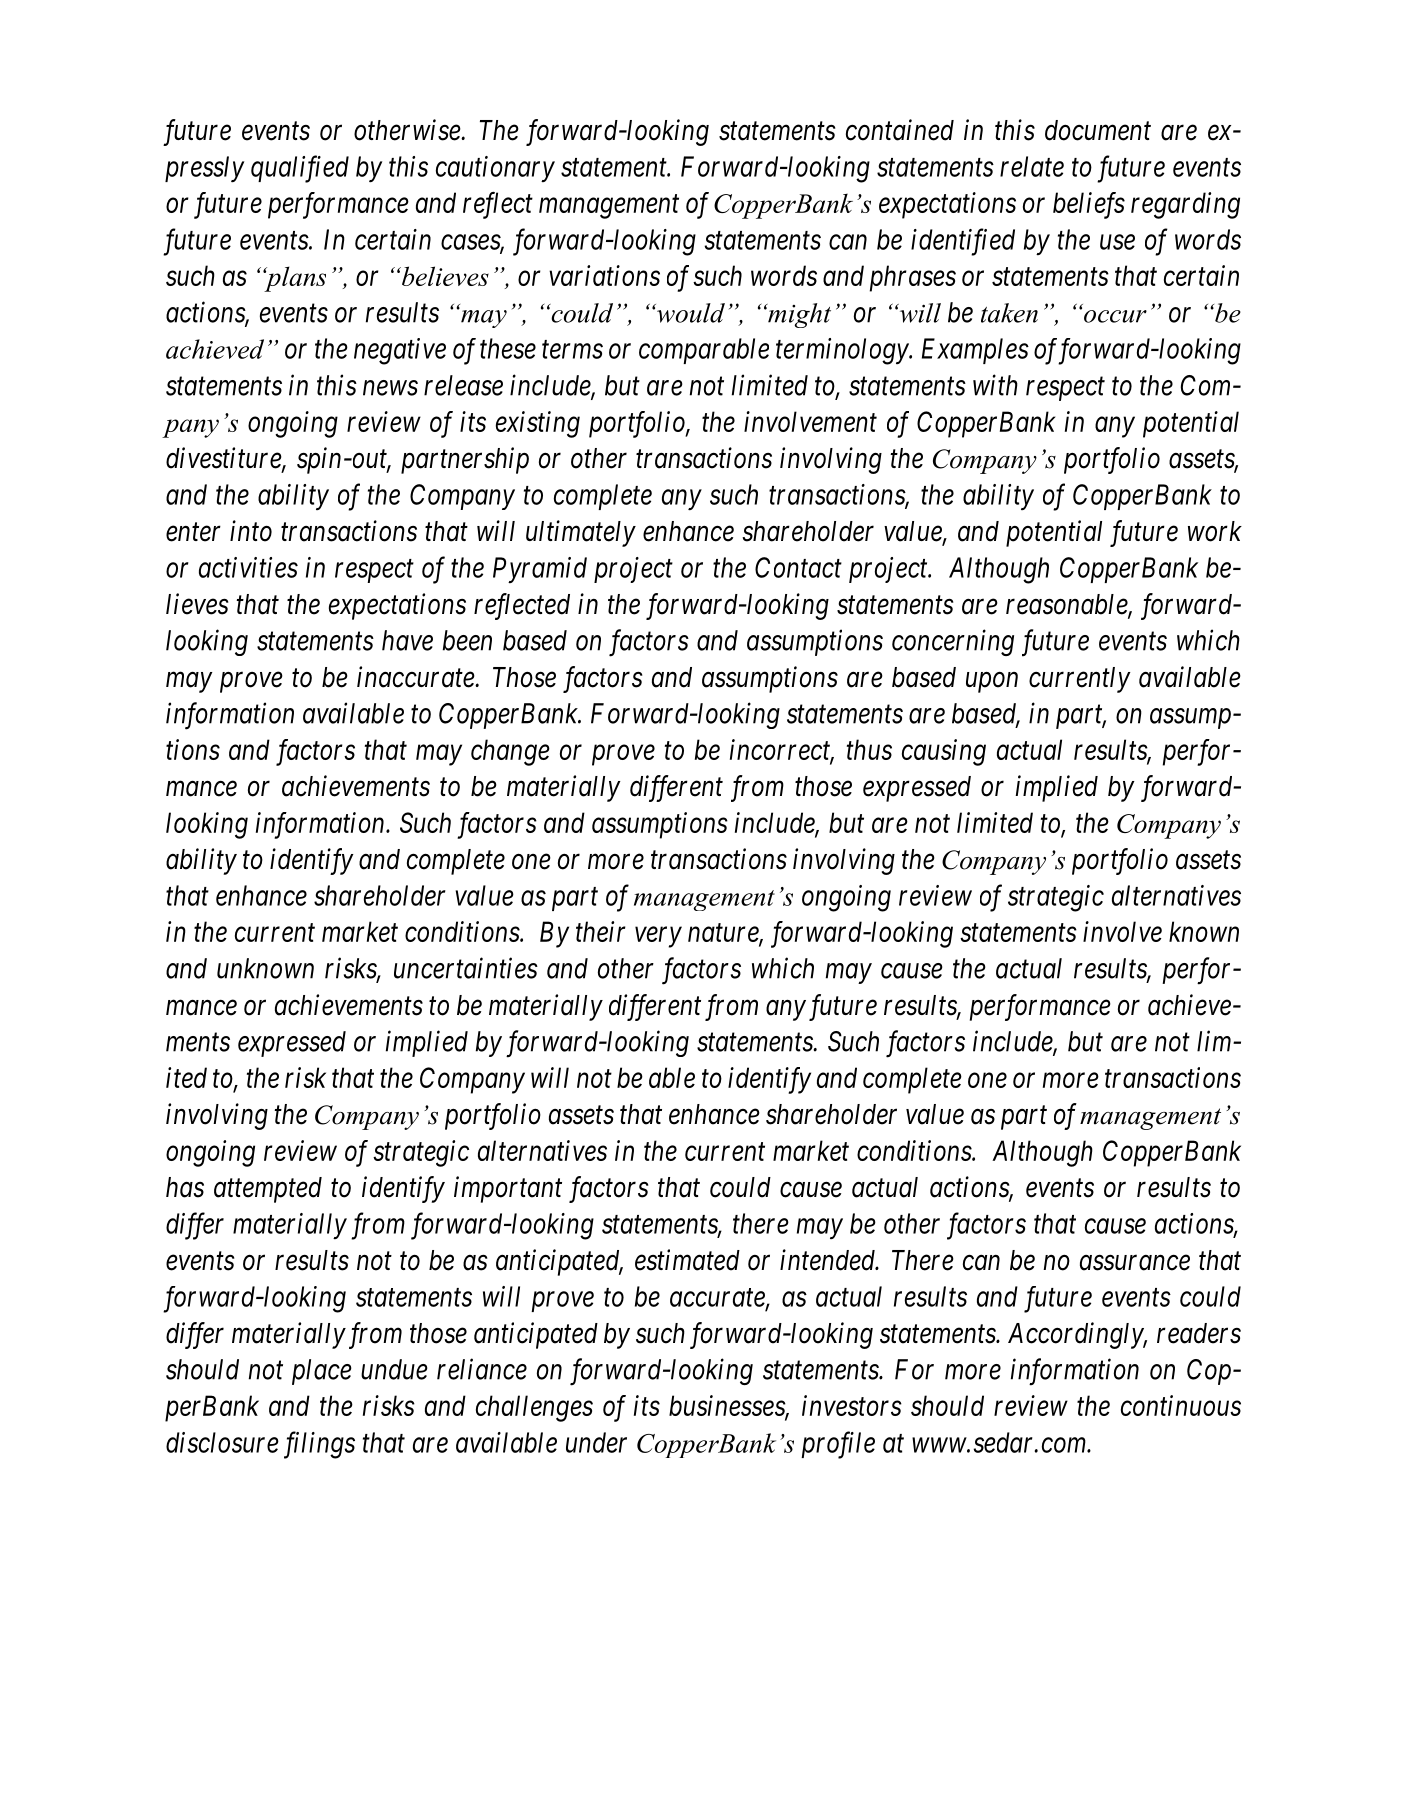 This document has height=1819, width=1406. Describe the element at coordinates (596, 1442) in the document. I see `under` at that location.
